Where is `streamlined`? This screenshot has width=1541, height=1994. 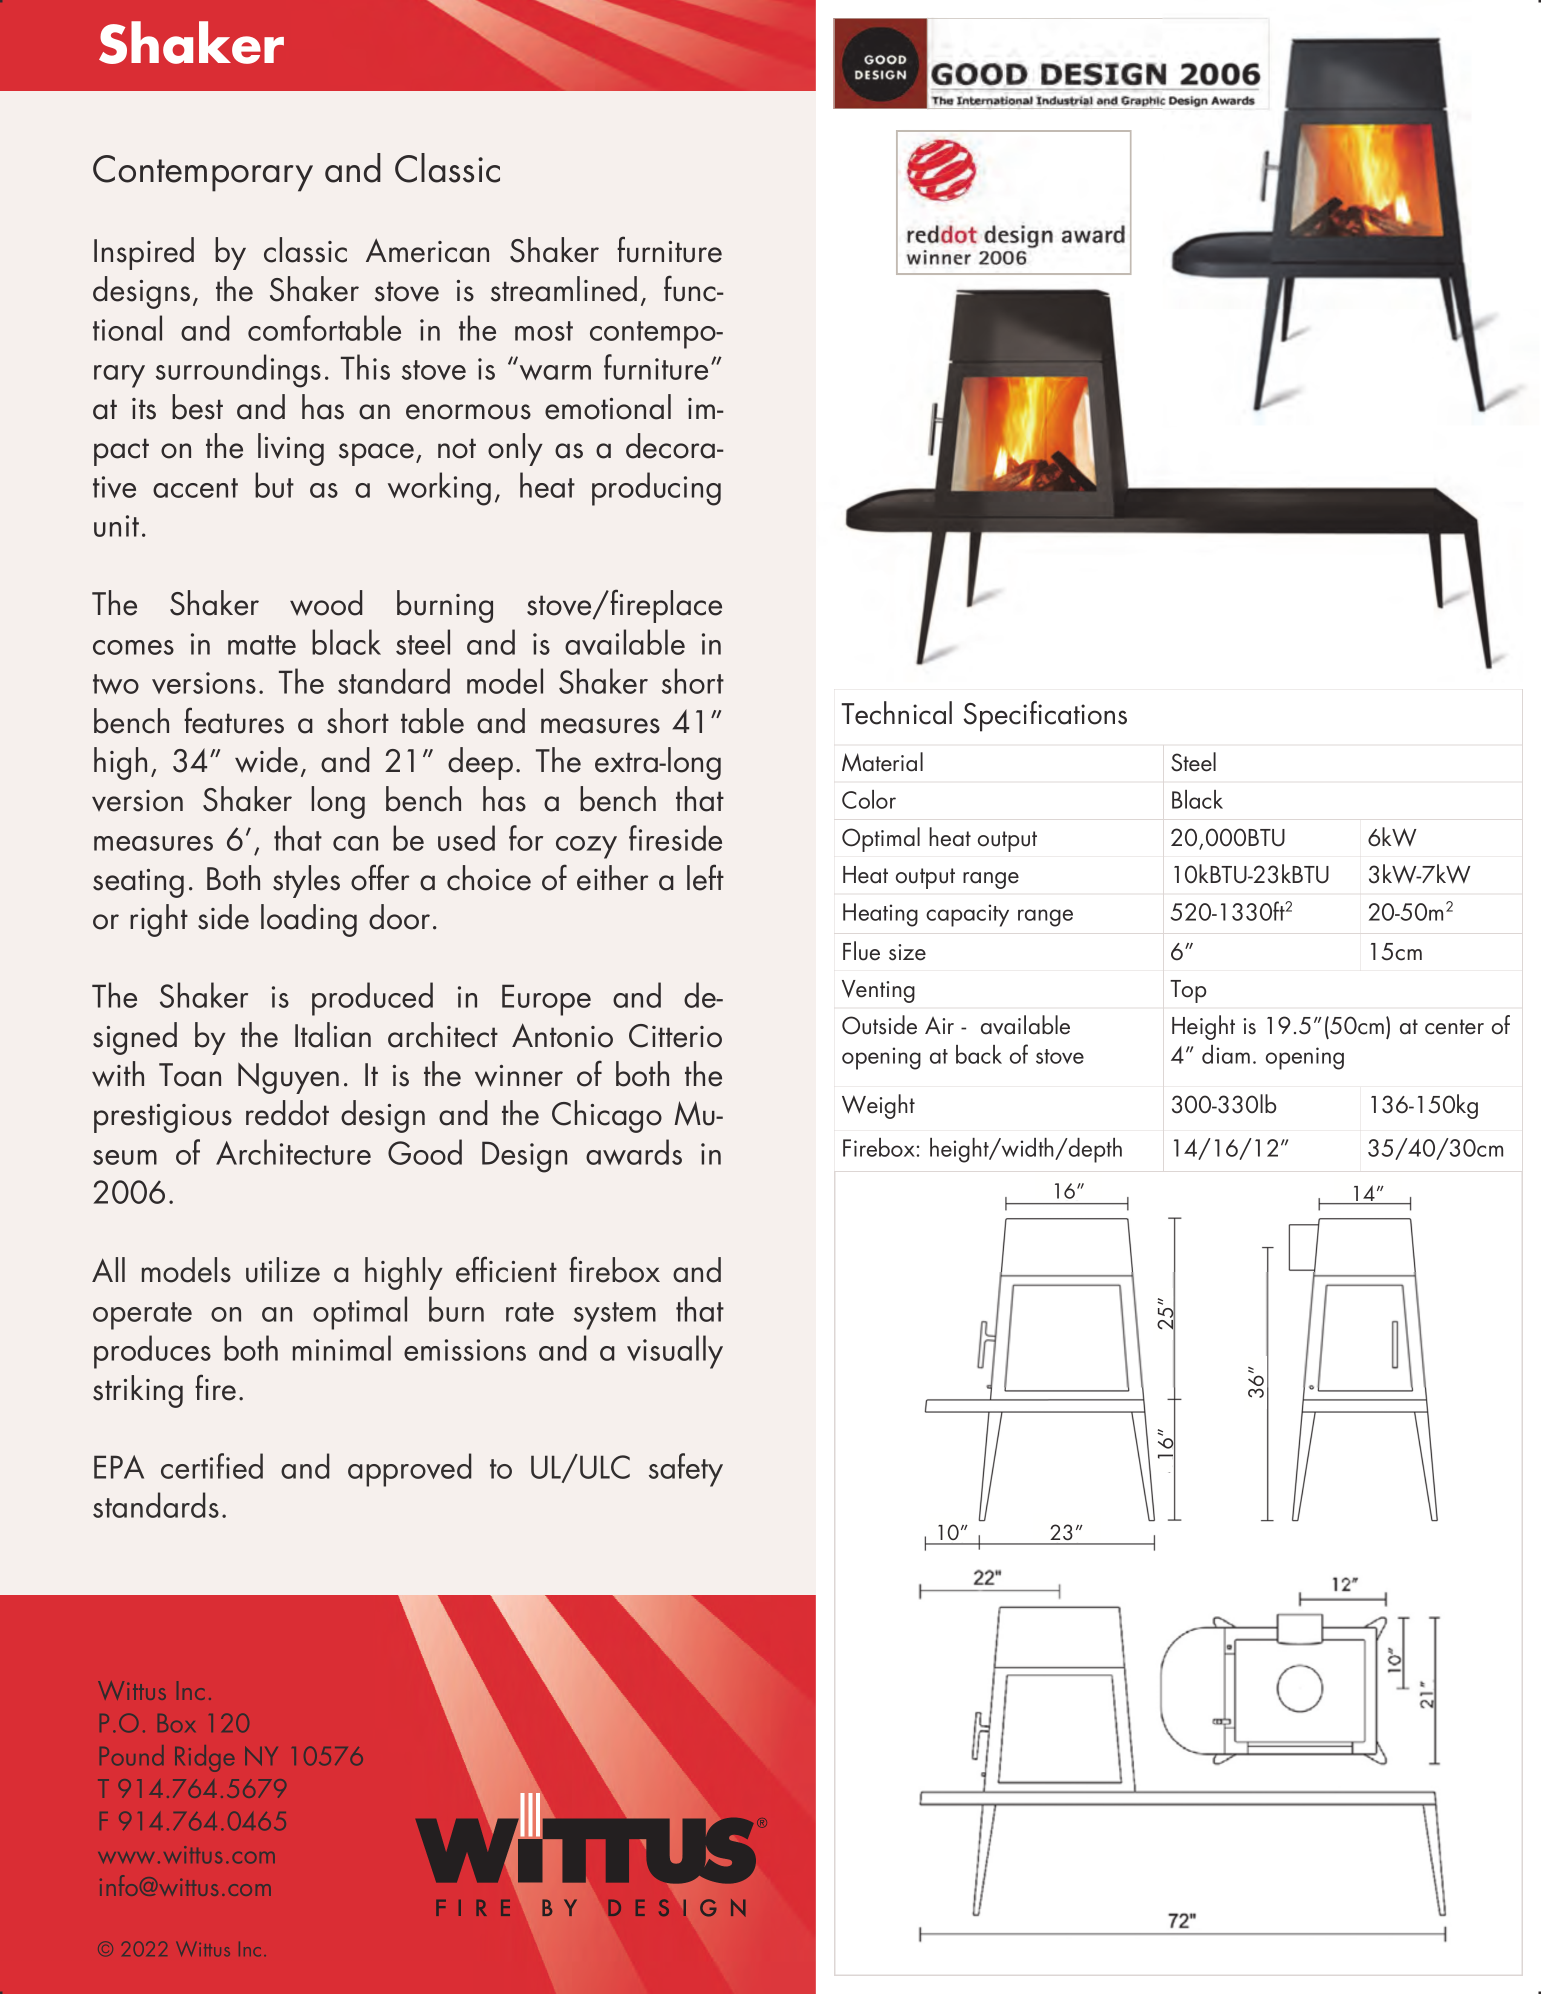 streamlined is located at coordinates (564, 289).
